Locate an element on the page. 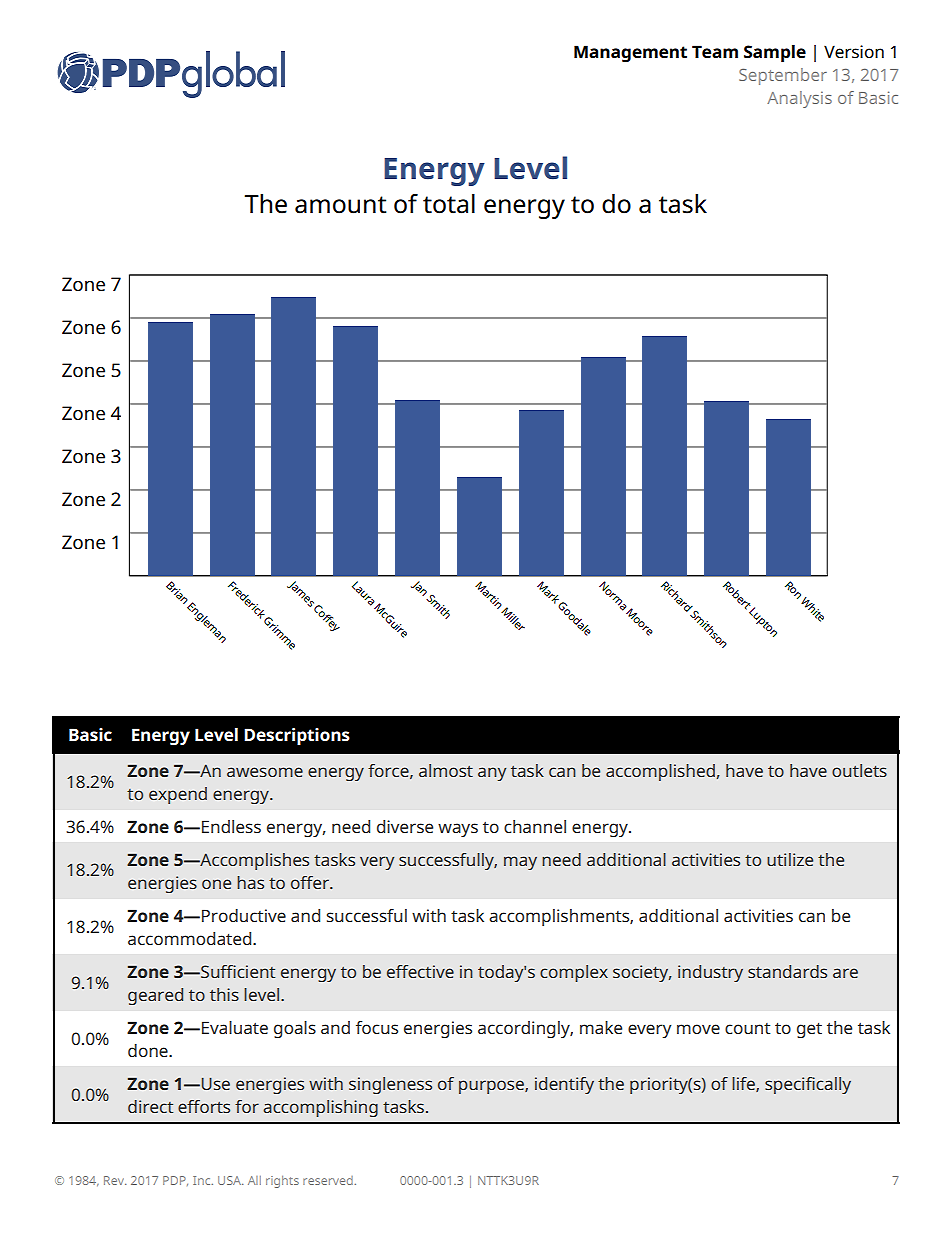 The width and height of the document is (952, 1233). utilize is located at coordinates (790, 859).
